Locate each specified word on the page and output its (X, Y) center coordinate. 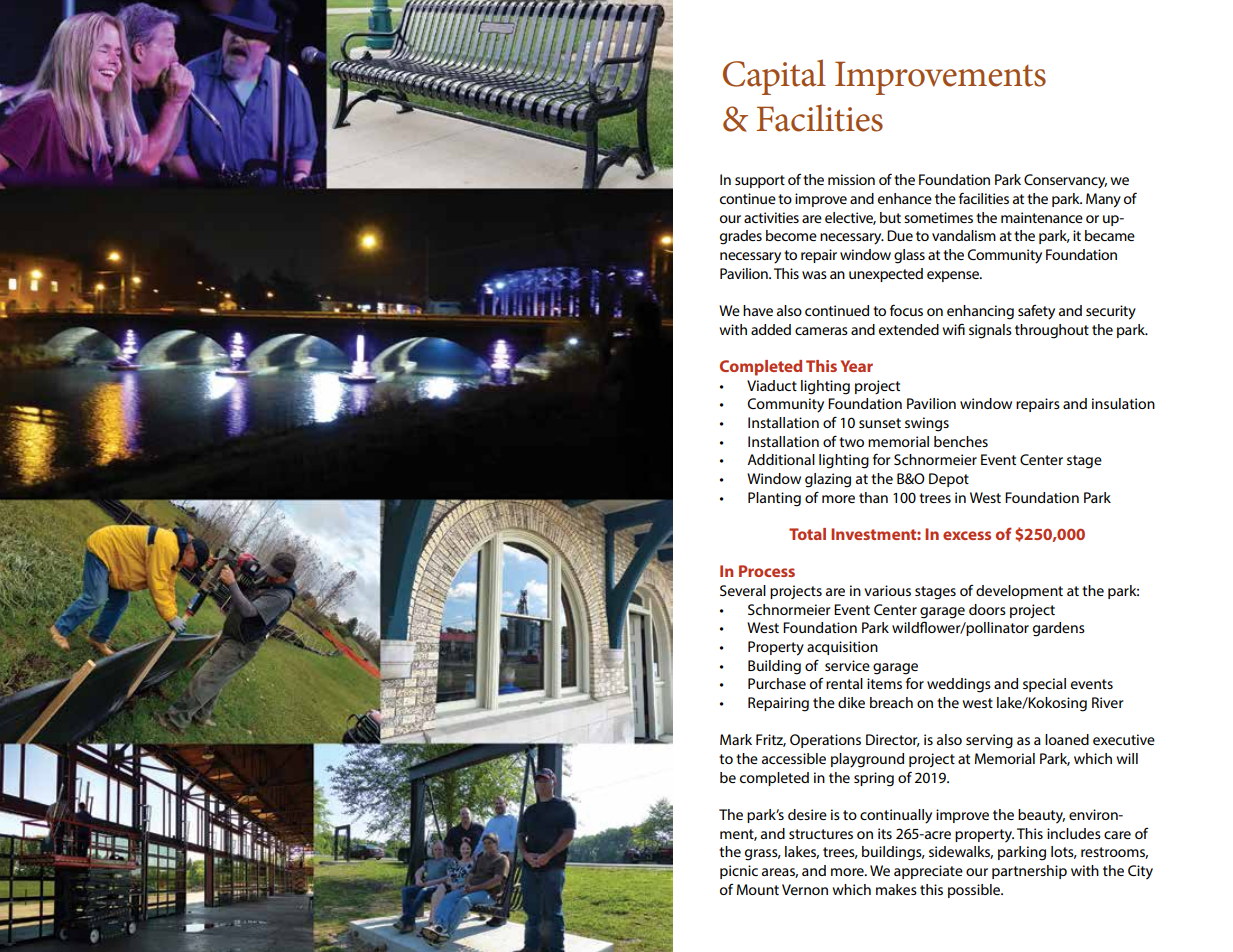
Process (767, 571)
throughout (1052, 331)
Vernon (805, 889)
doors (987, 609)
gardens (1059, 629)
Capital (774, 77)
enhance (905, 198)
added (771, 329)
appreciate (928, 872)
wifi (953, 329)
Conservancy (1065, 181)
